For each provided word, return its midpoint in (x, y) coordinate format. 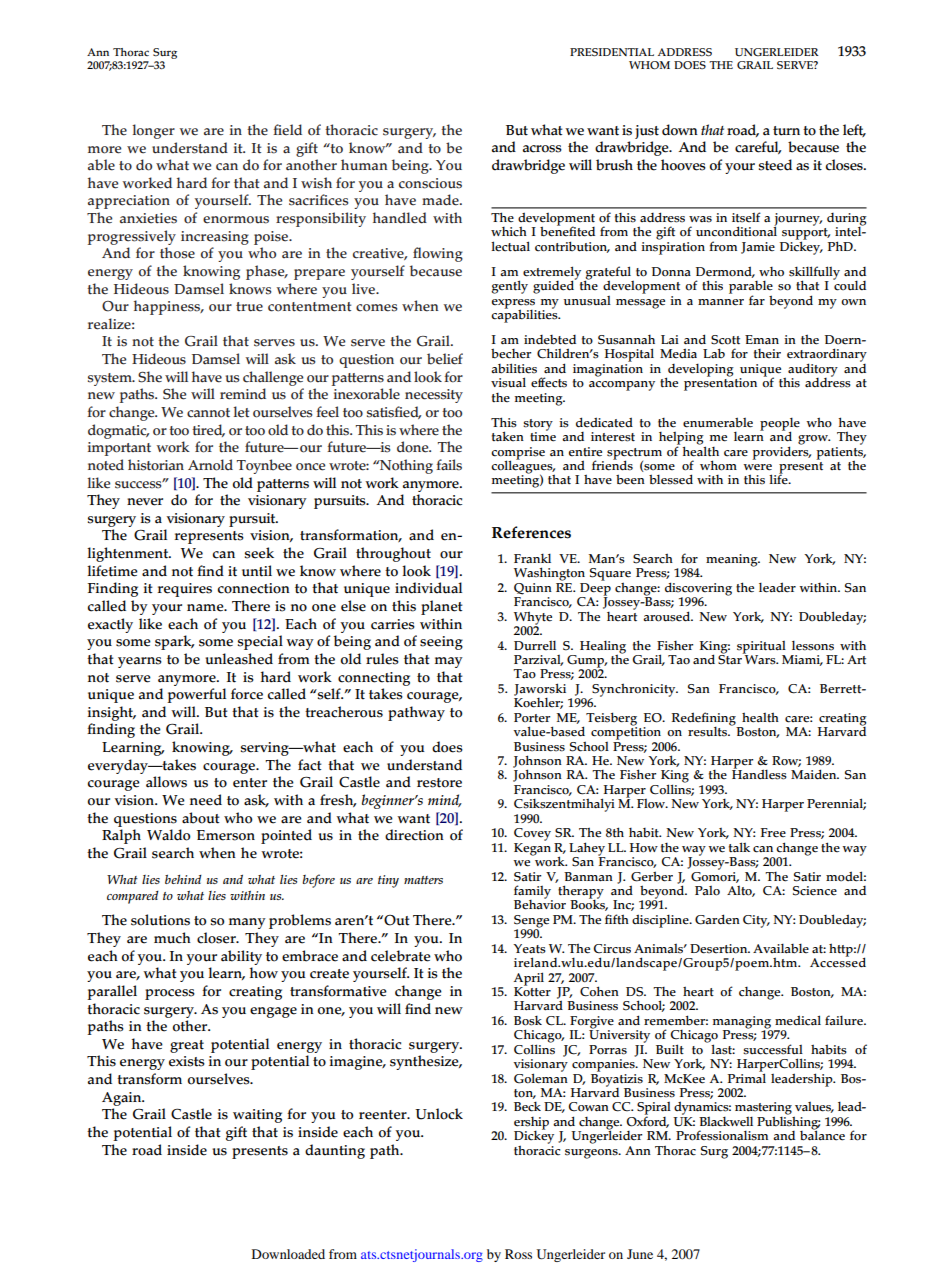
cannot (208, 413)
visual (508, 382)
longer (153, 131)
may (449, 662)
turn (786, 131)
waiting (257, 1116)
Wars (760, 659)
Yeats (529, 949)
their (767, 353)
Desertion (720, 949)
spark (174, 642)
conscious (430, 183)
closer (217, 938)
